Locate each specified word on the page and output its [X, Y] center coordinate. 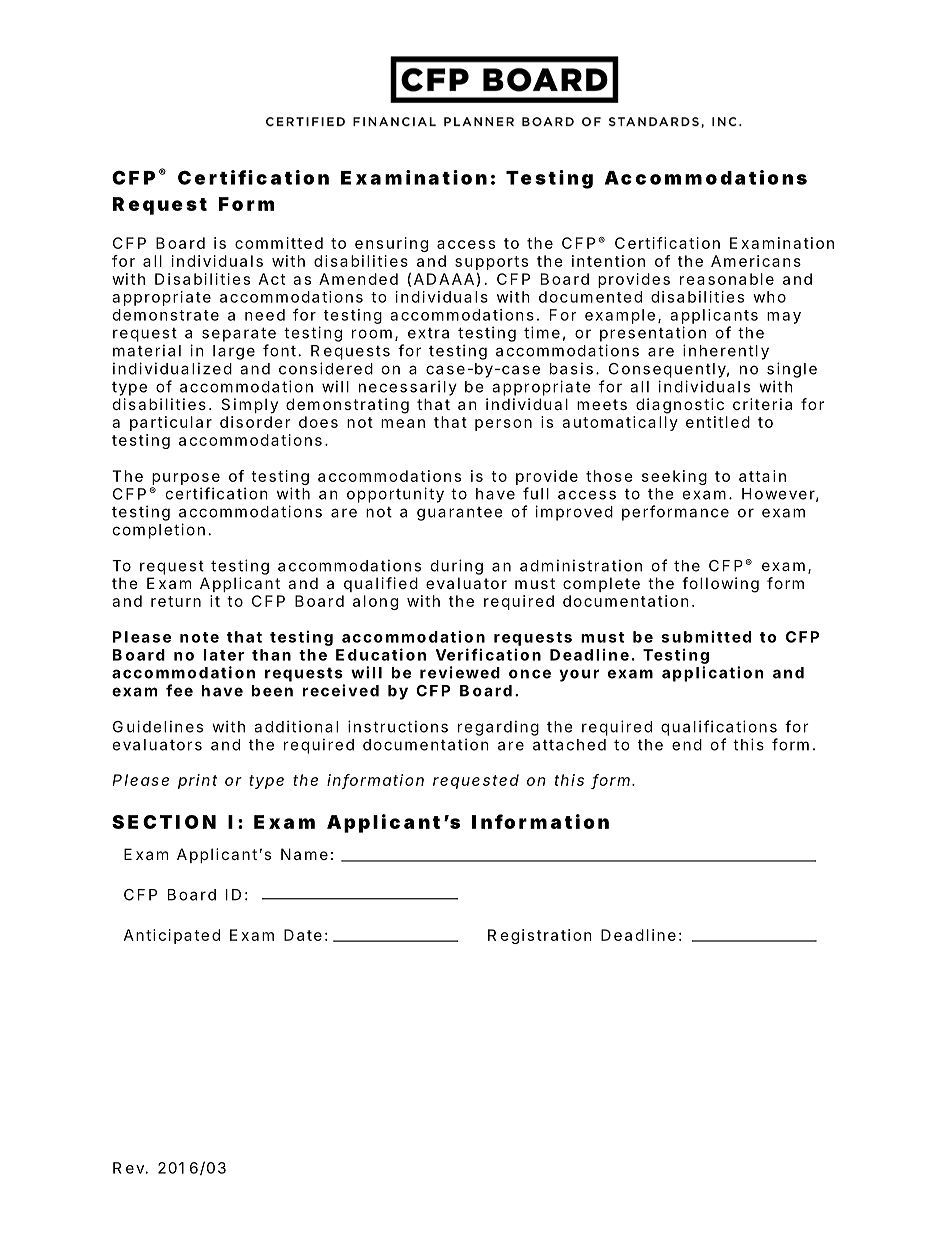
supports [491, 263]
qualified [381, 584]
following [720, 585]
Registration [540, 936]
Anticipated [172, 936]
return [176, 601]
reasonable [727, 279]
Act [272, 279]
